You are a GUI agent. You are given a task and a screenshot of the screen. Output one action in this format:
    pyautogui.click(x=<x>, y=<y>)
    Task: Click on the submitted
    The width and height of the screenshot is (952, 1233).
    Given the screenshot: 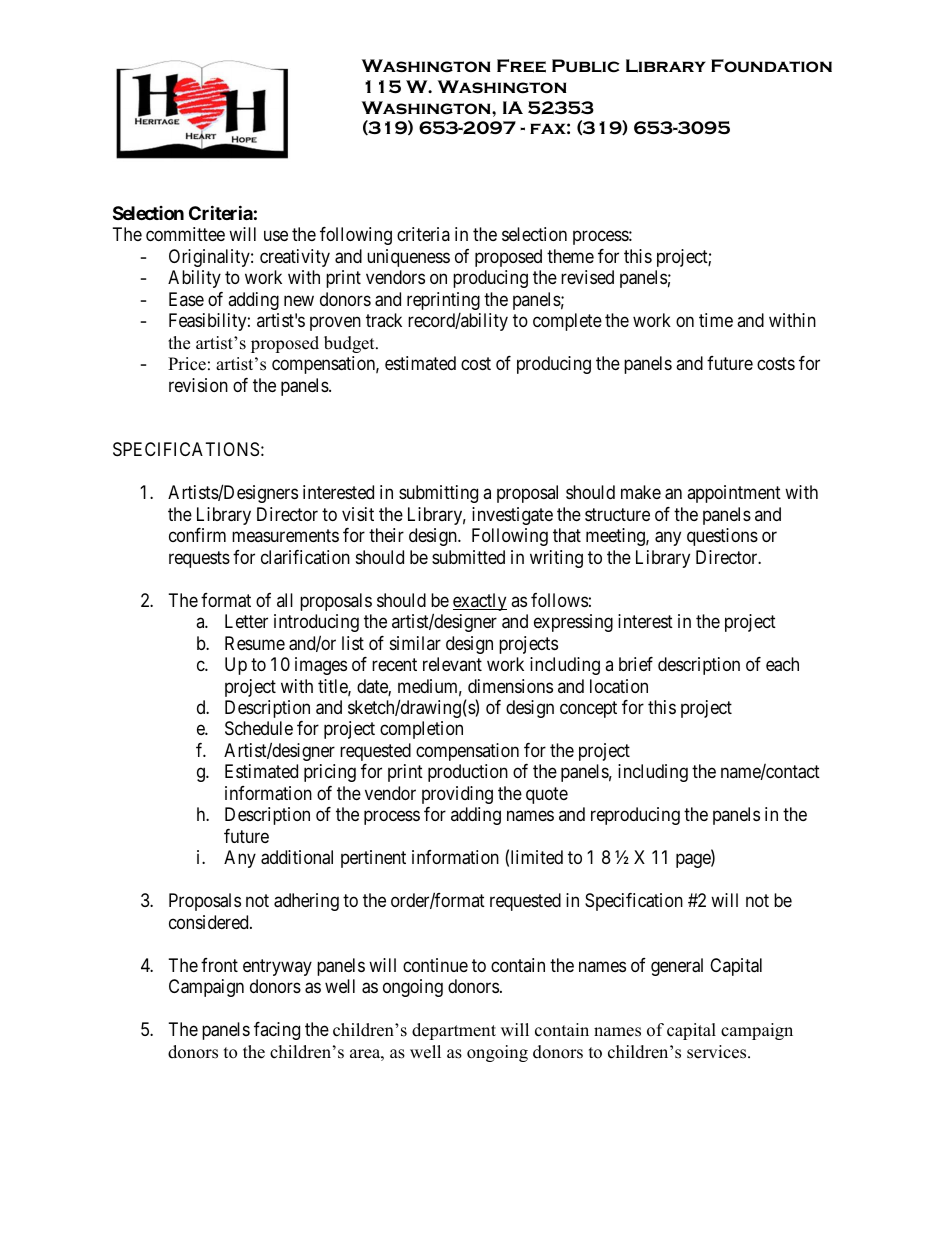 What is the action you would take?
    pyautogui.click(x=468, y=557)
